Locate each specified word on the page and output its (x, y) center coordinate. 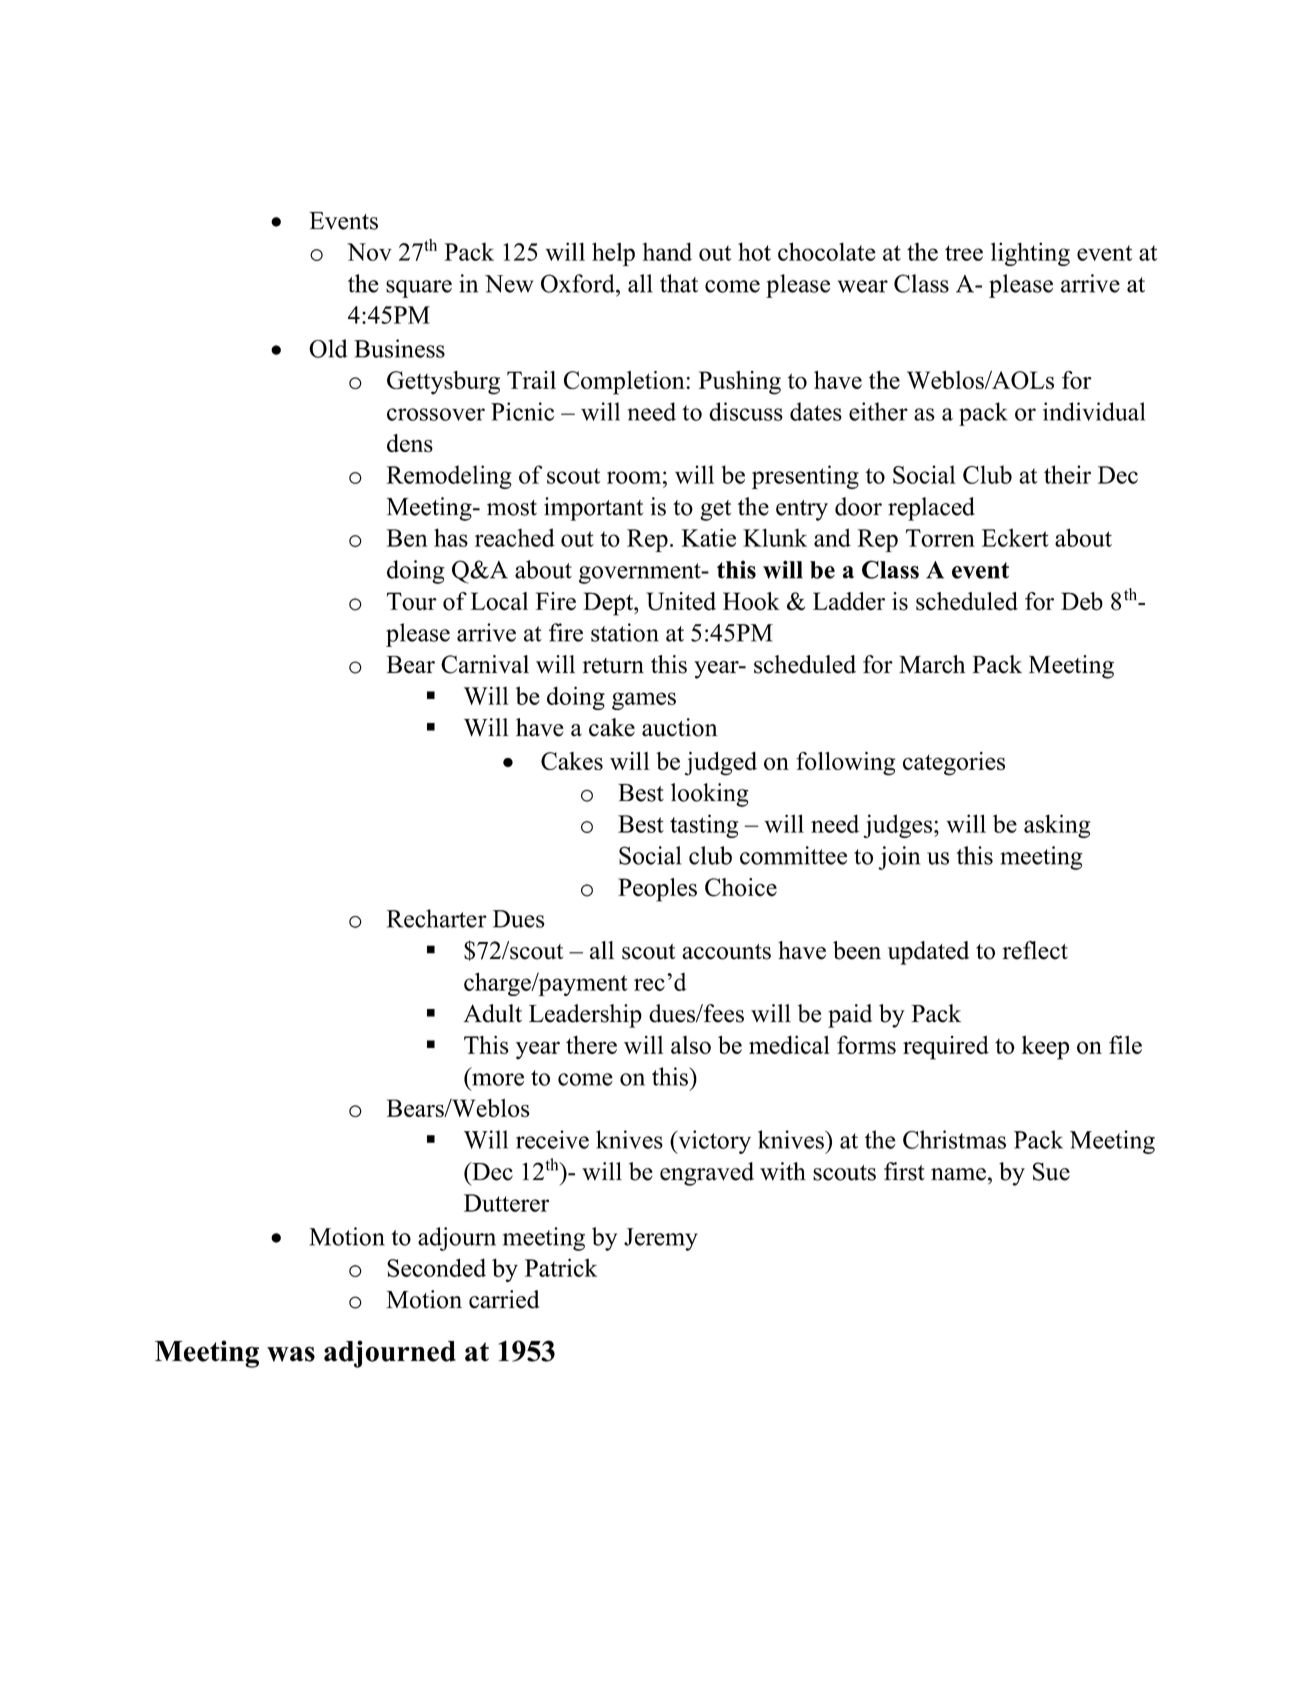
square (419, 289)
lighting (1030, 254)
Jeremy (661, 1239)
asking (1057, 826)
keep (1045, 1048)
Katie (708, 537)
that (679, 283)
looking (710, 795)
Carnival (485, 664)
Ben (407, 538)
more (498, 1079)
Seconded (436, 1267)
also (691, 1045)
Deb (1082, 601)
